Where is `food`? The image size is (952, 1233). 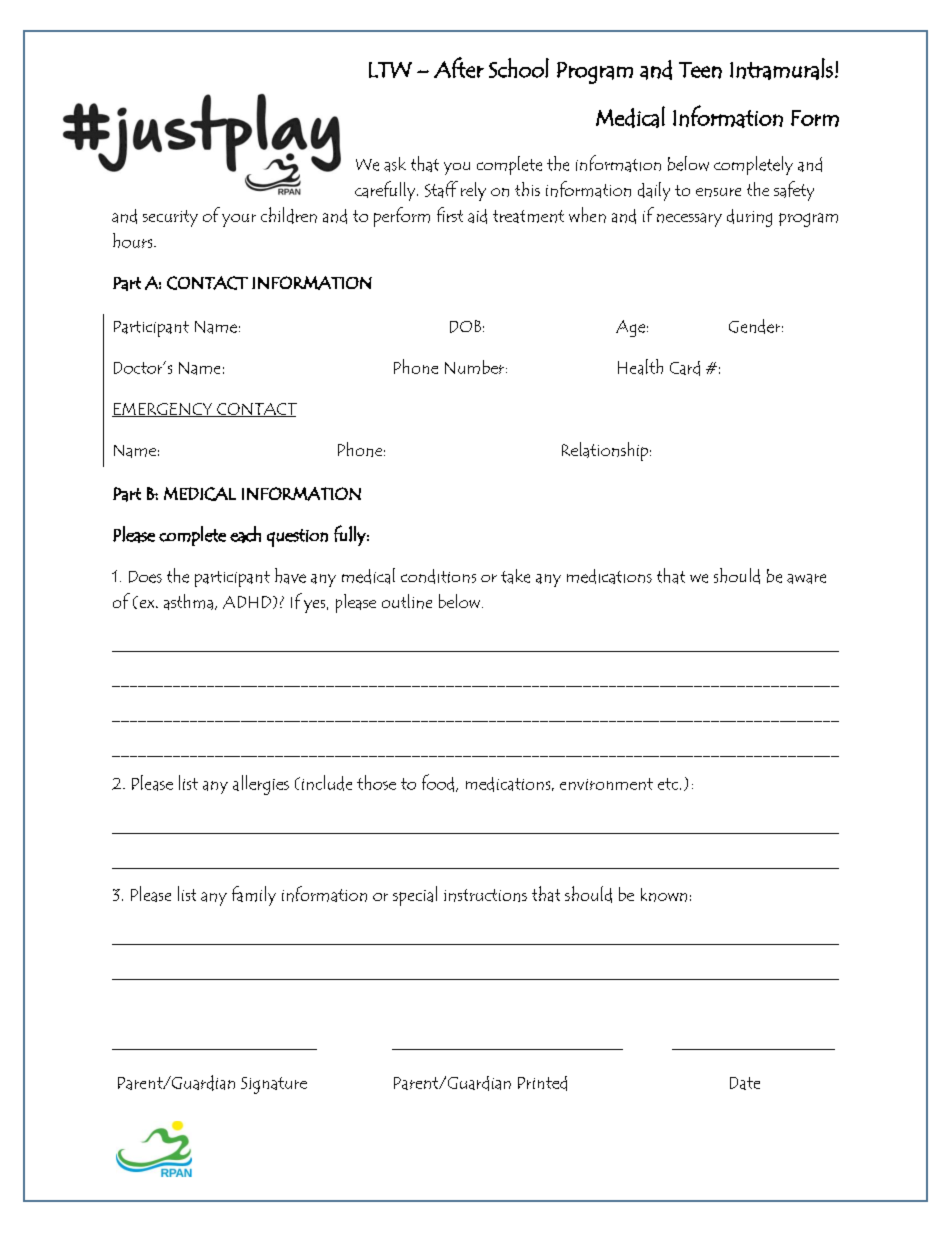 food is located at coordinates (439, 783).
